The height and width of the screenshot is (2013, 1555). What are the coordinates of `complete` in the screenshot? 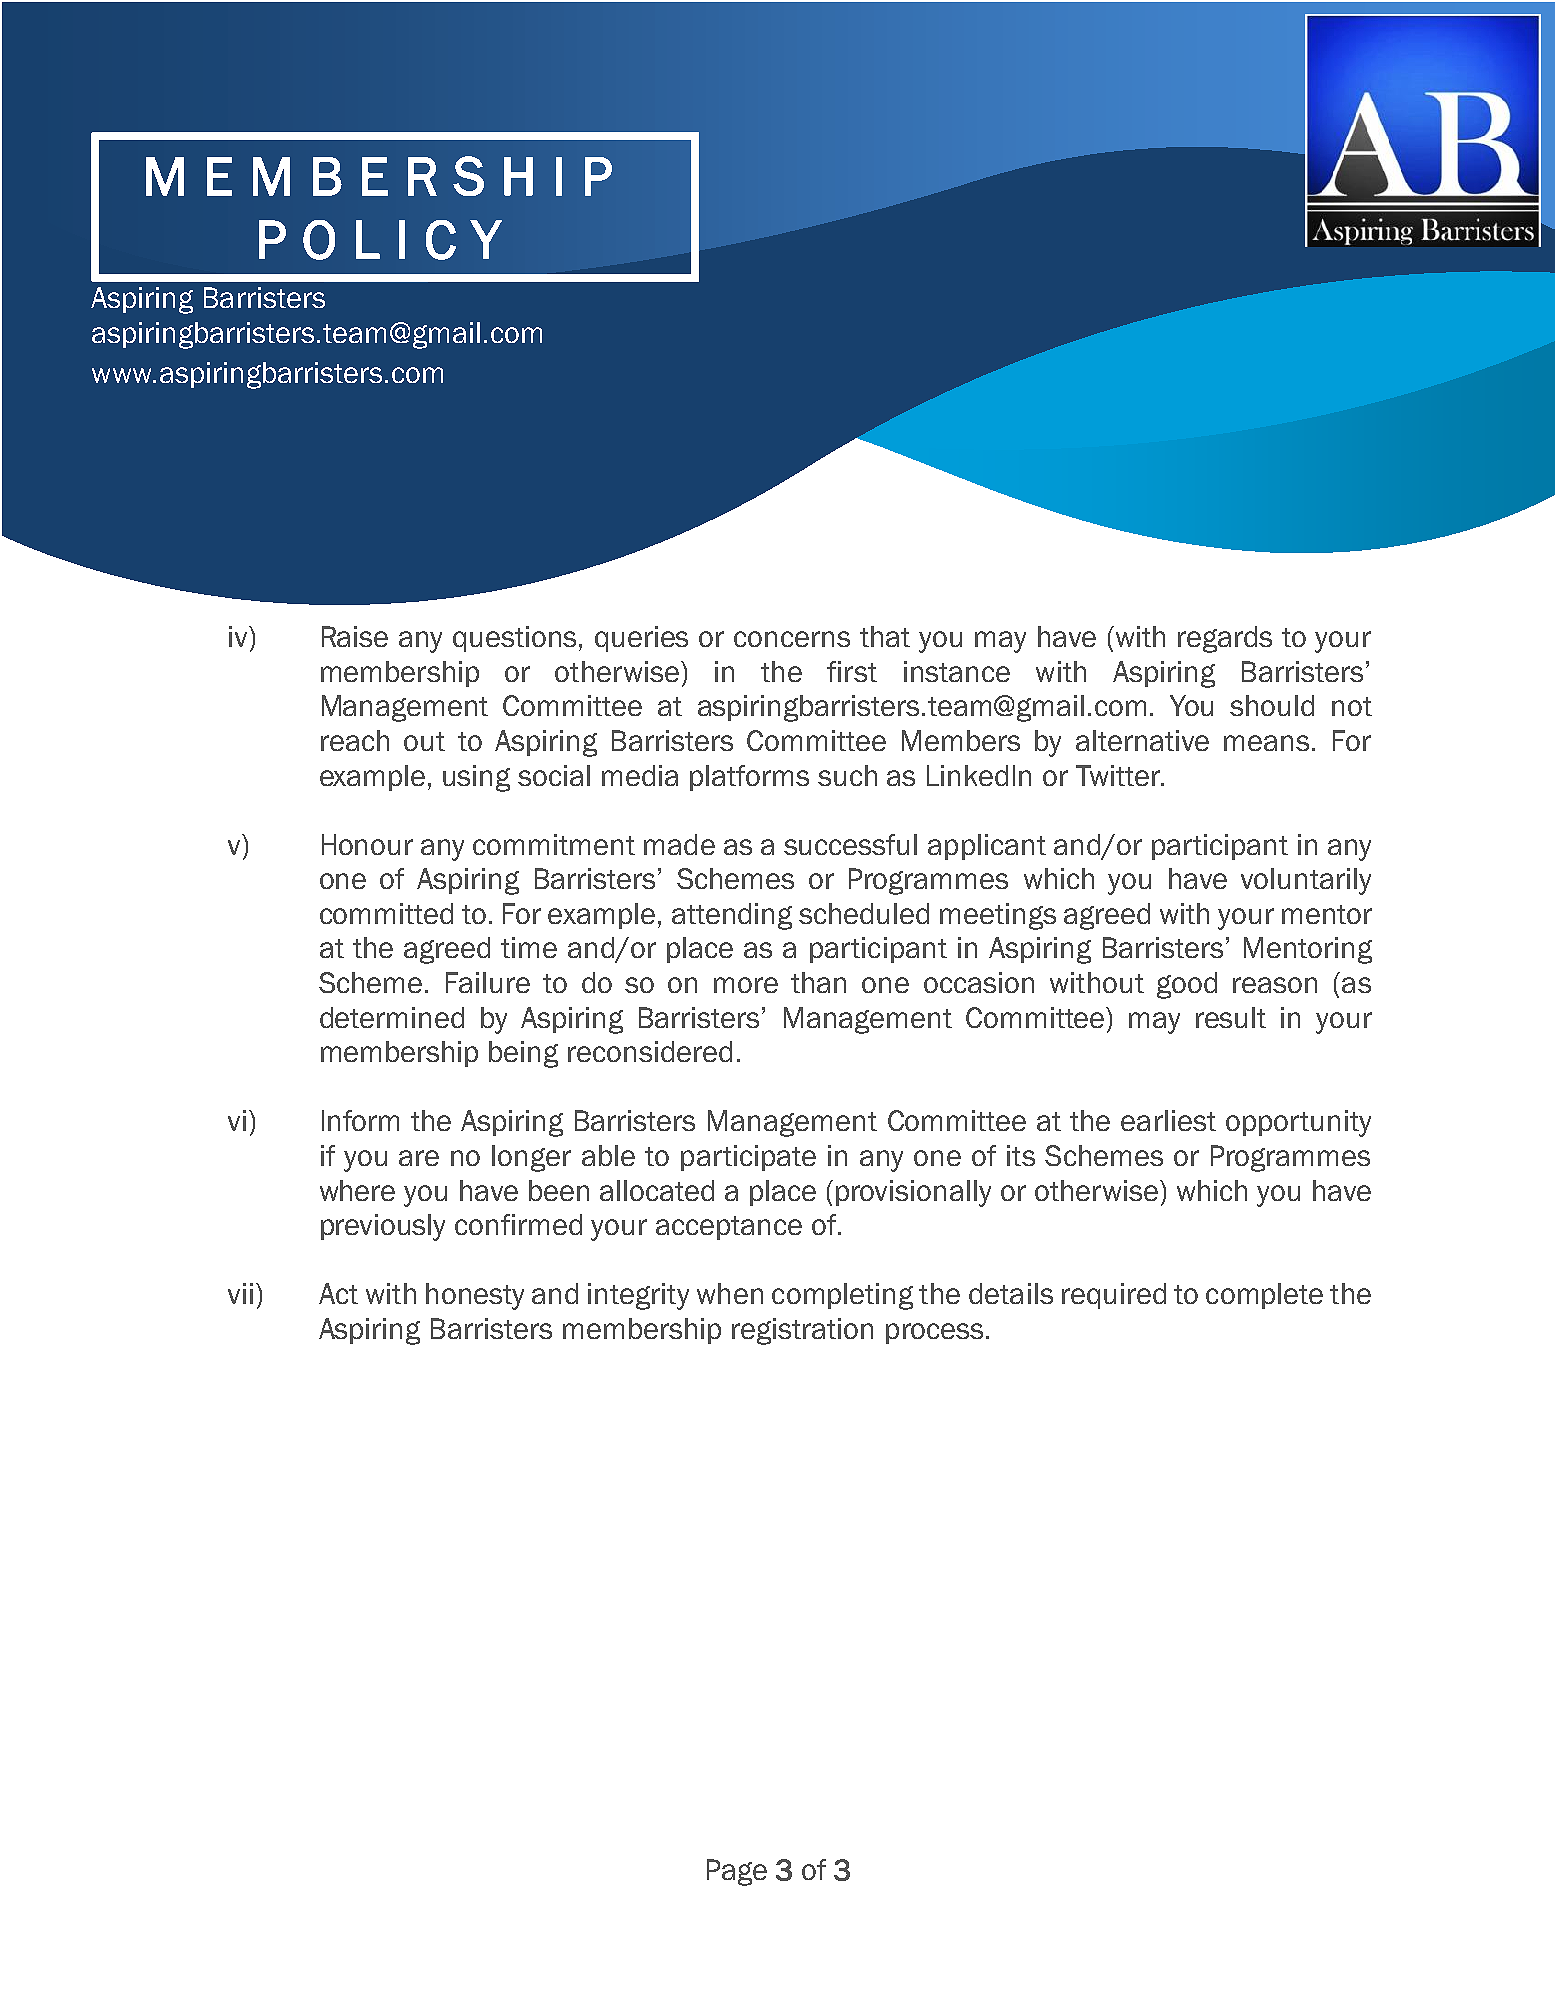 It's located at (1264, 1296).
